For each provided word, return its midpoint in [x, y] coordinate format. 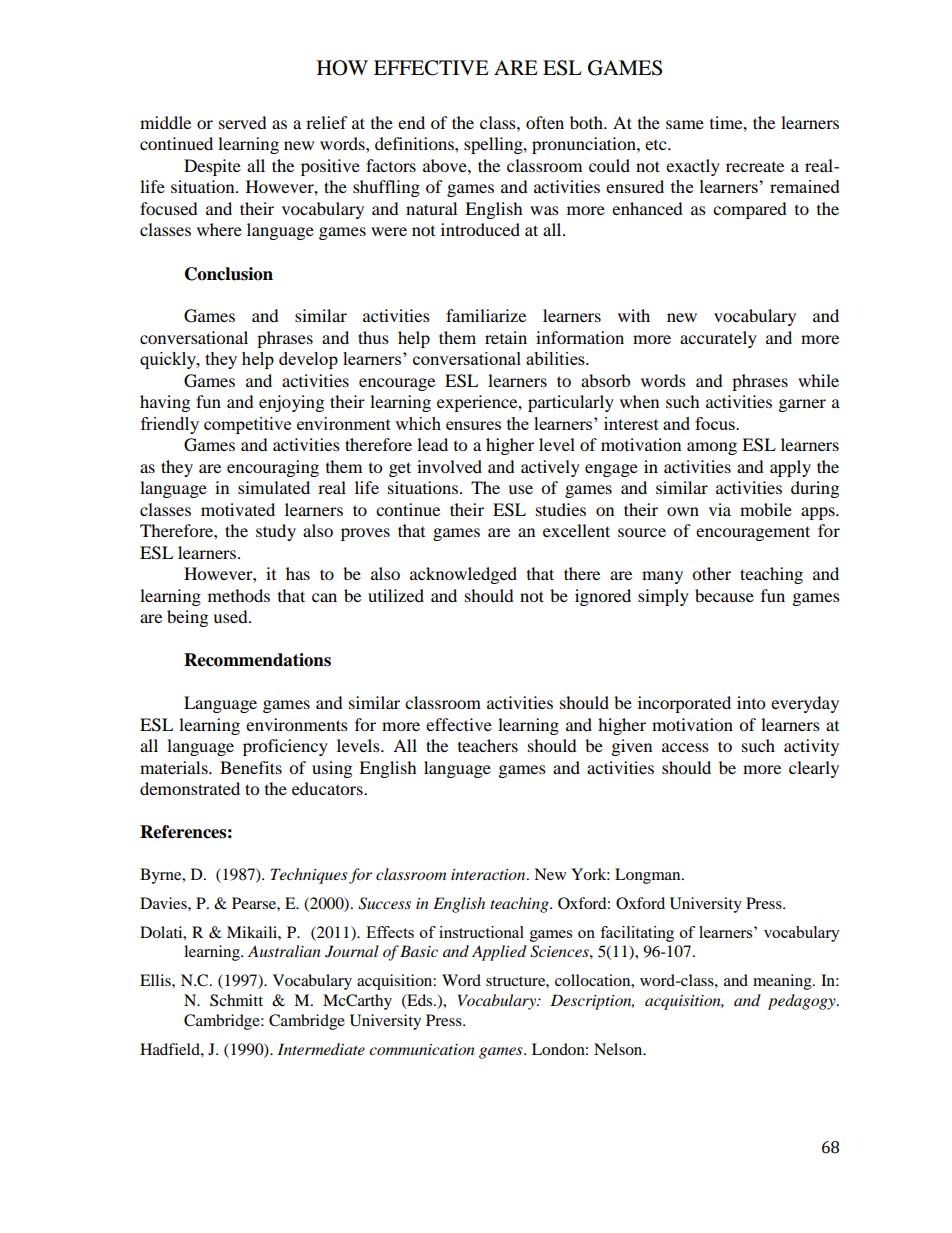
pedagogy [803, 1002]
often [545, 122]
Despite [212, 167]
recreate [755, 167]
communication [422, 1049]
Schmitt [236, 1000]
